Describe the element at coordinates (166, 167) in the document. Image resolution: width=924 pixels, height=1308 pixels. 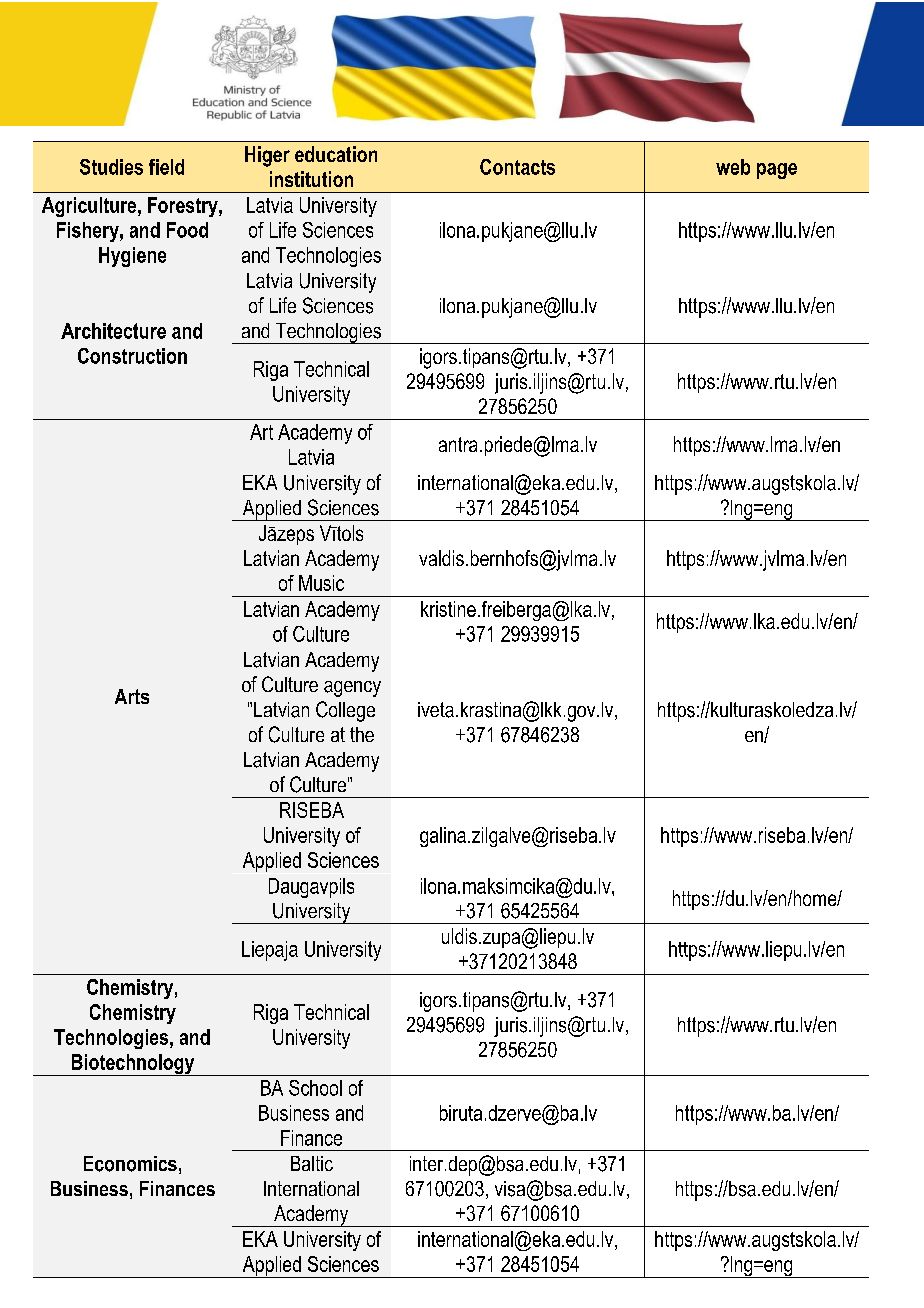
I see `field` at that location.
